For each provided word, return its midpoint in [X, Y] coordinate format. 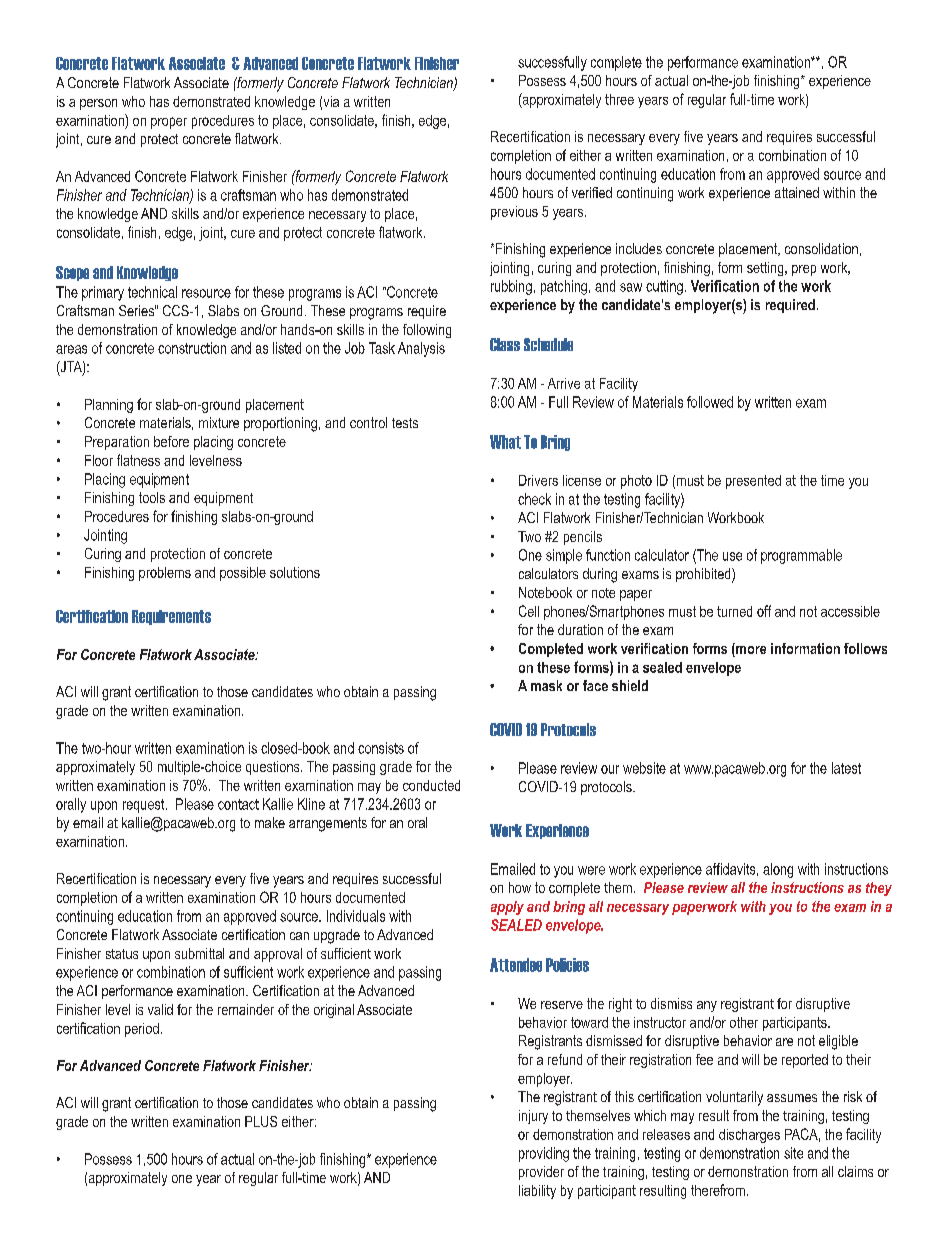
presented [753, 482]
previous [514, 213]
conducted [431, 785]
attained [797, 192]
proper [169, 123]
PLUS [261, 1121]
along [778, 870]
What [505, 442]
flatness [138, 460]
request [145, 806]
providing [544, 1154]
